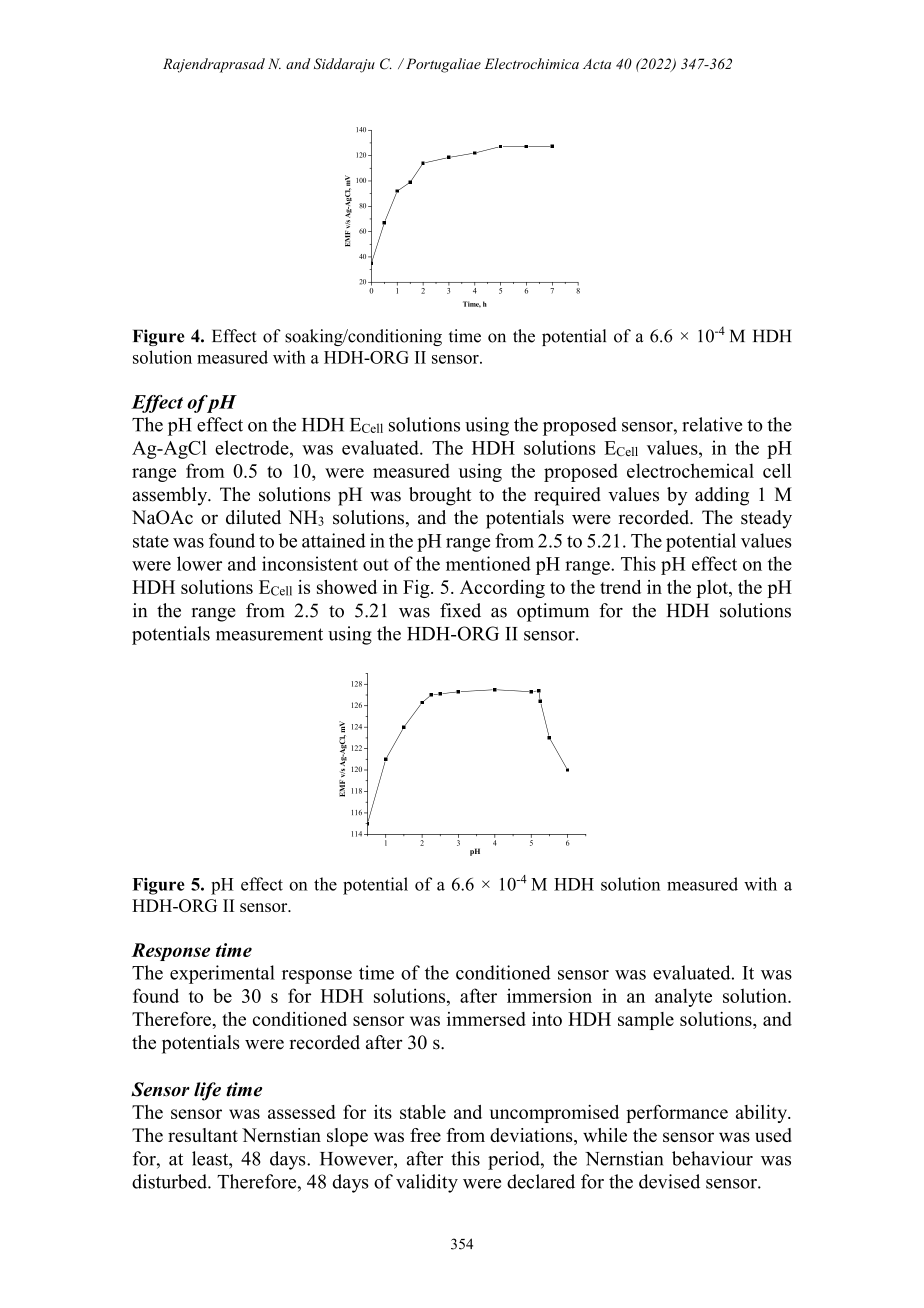  What do you see at coordinates (486, 1019) in the image?
I see `immersed` at bounding box center [486, 1019].
